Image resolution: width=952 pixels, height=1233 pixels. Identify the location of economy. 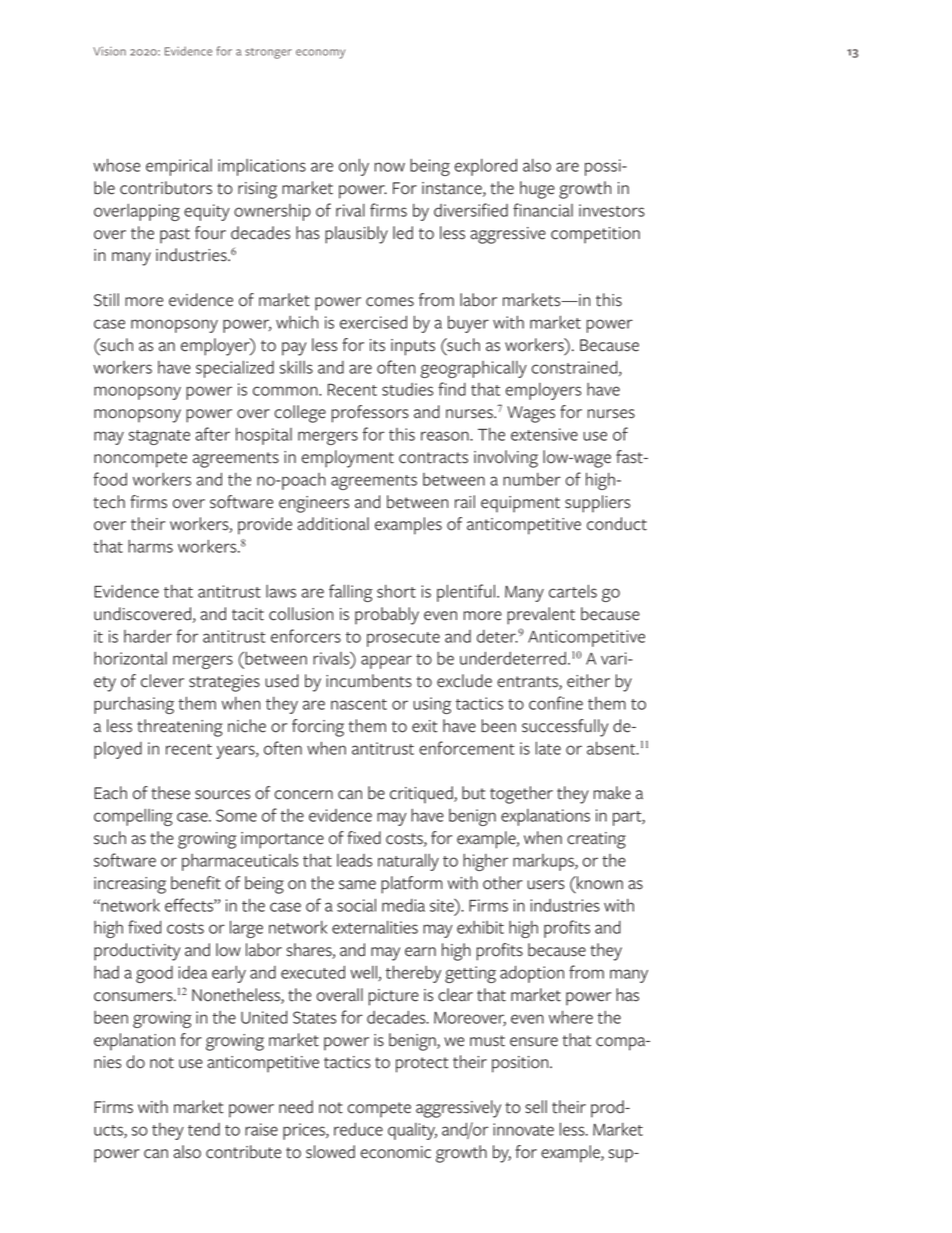
(320, 54).
